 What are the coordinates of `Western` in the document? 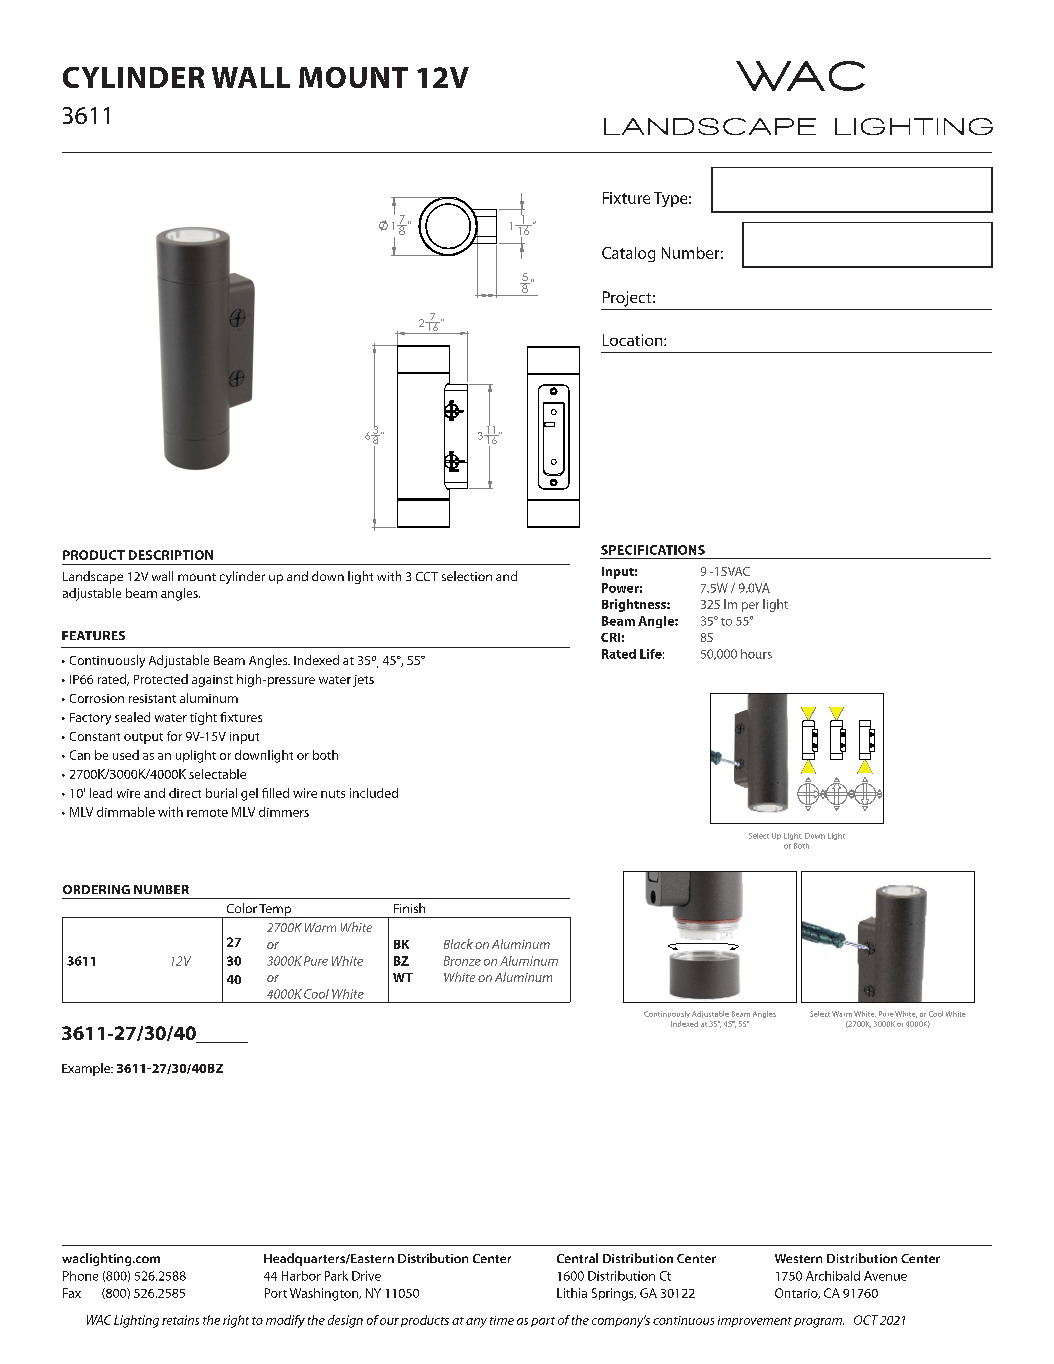 It's located at (798, 1258).
